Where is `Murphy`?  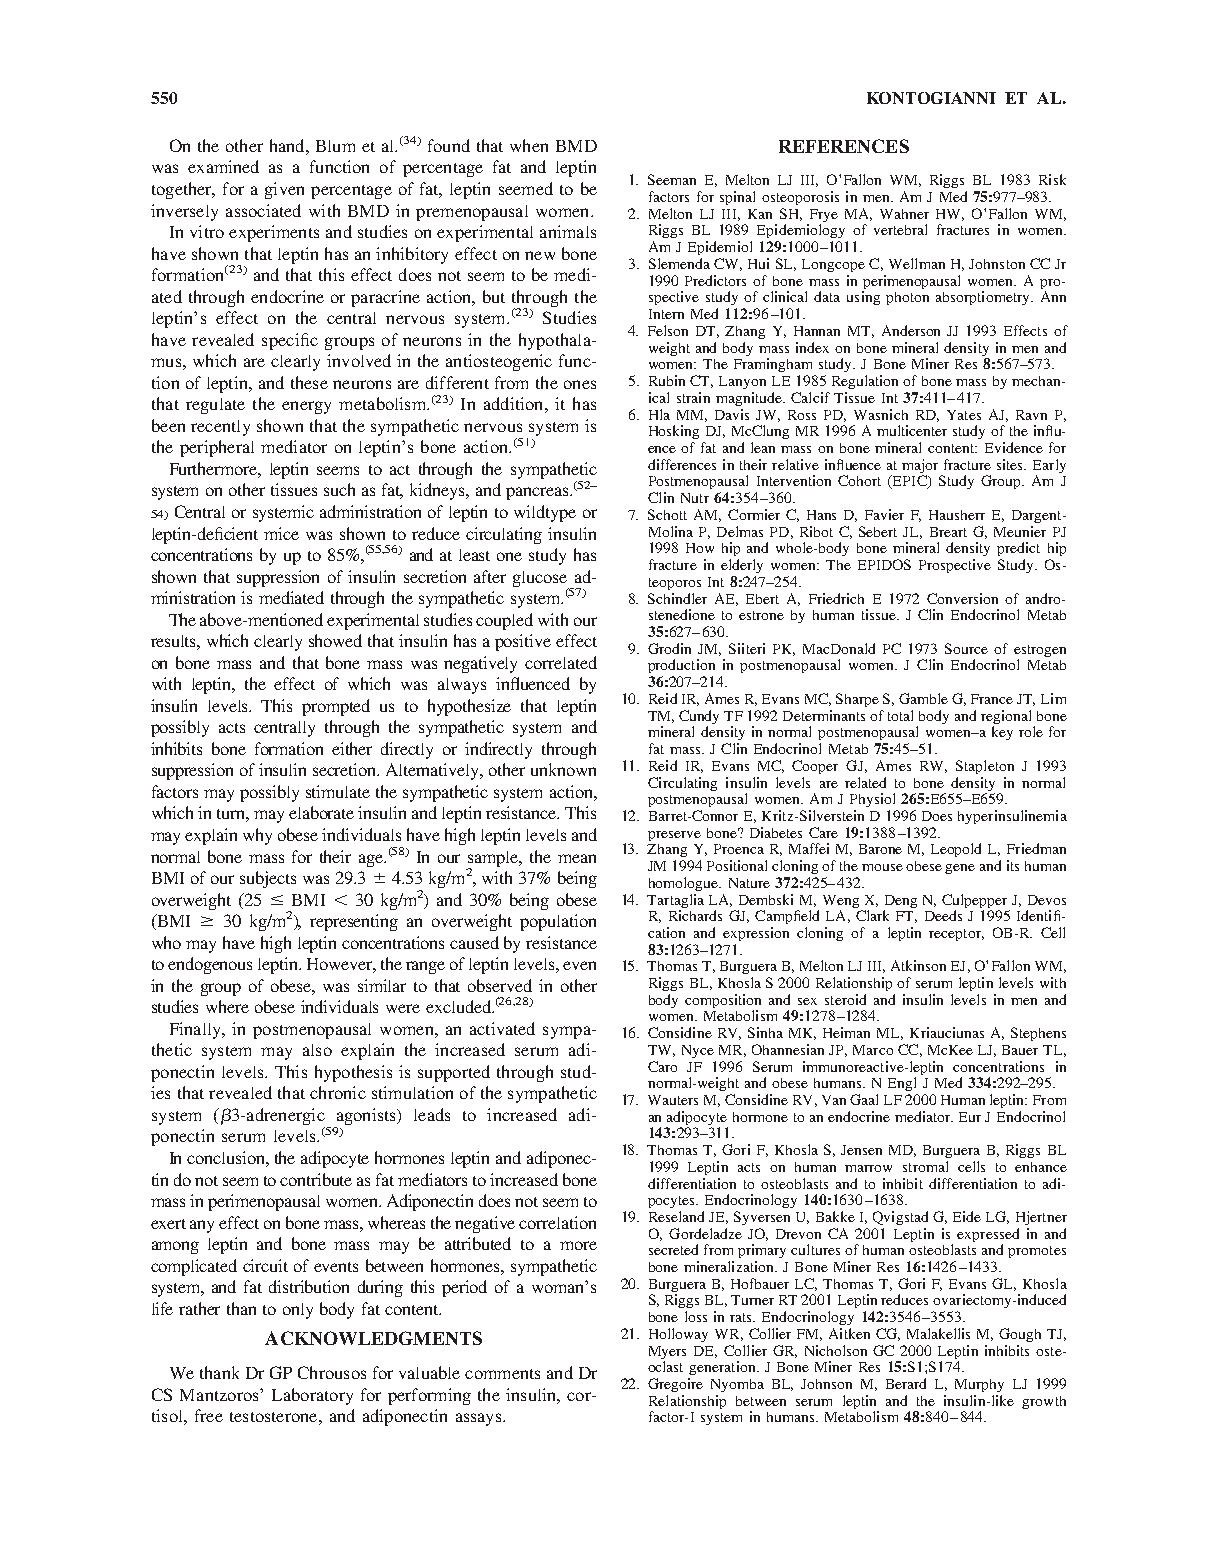 Murphy is located at coordinates (979, 1385).
